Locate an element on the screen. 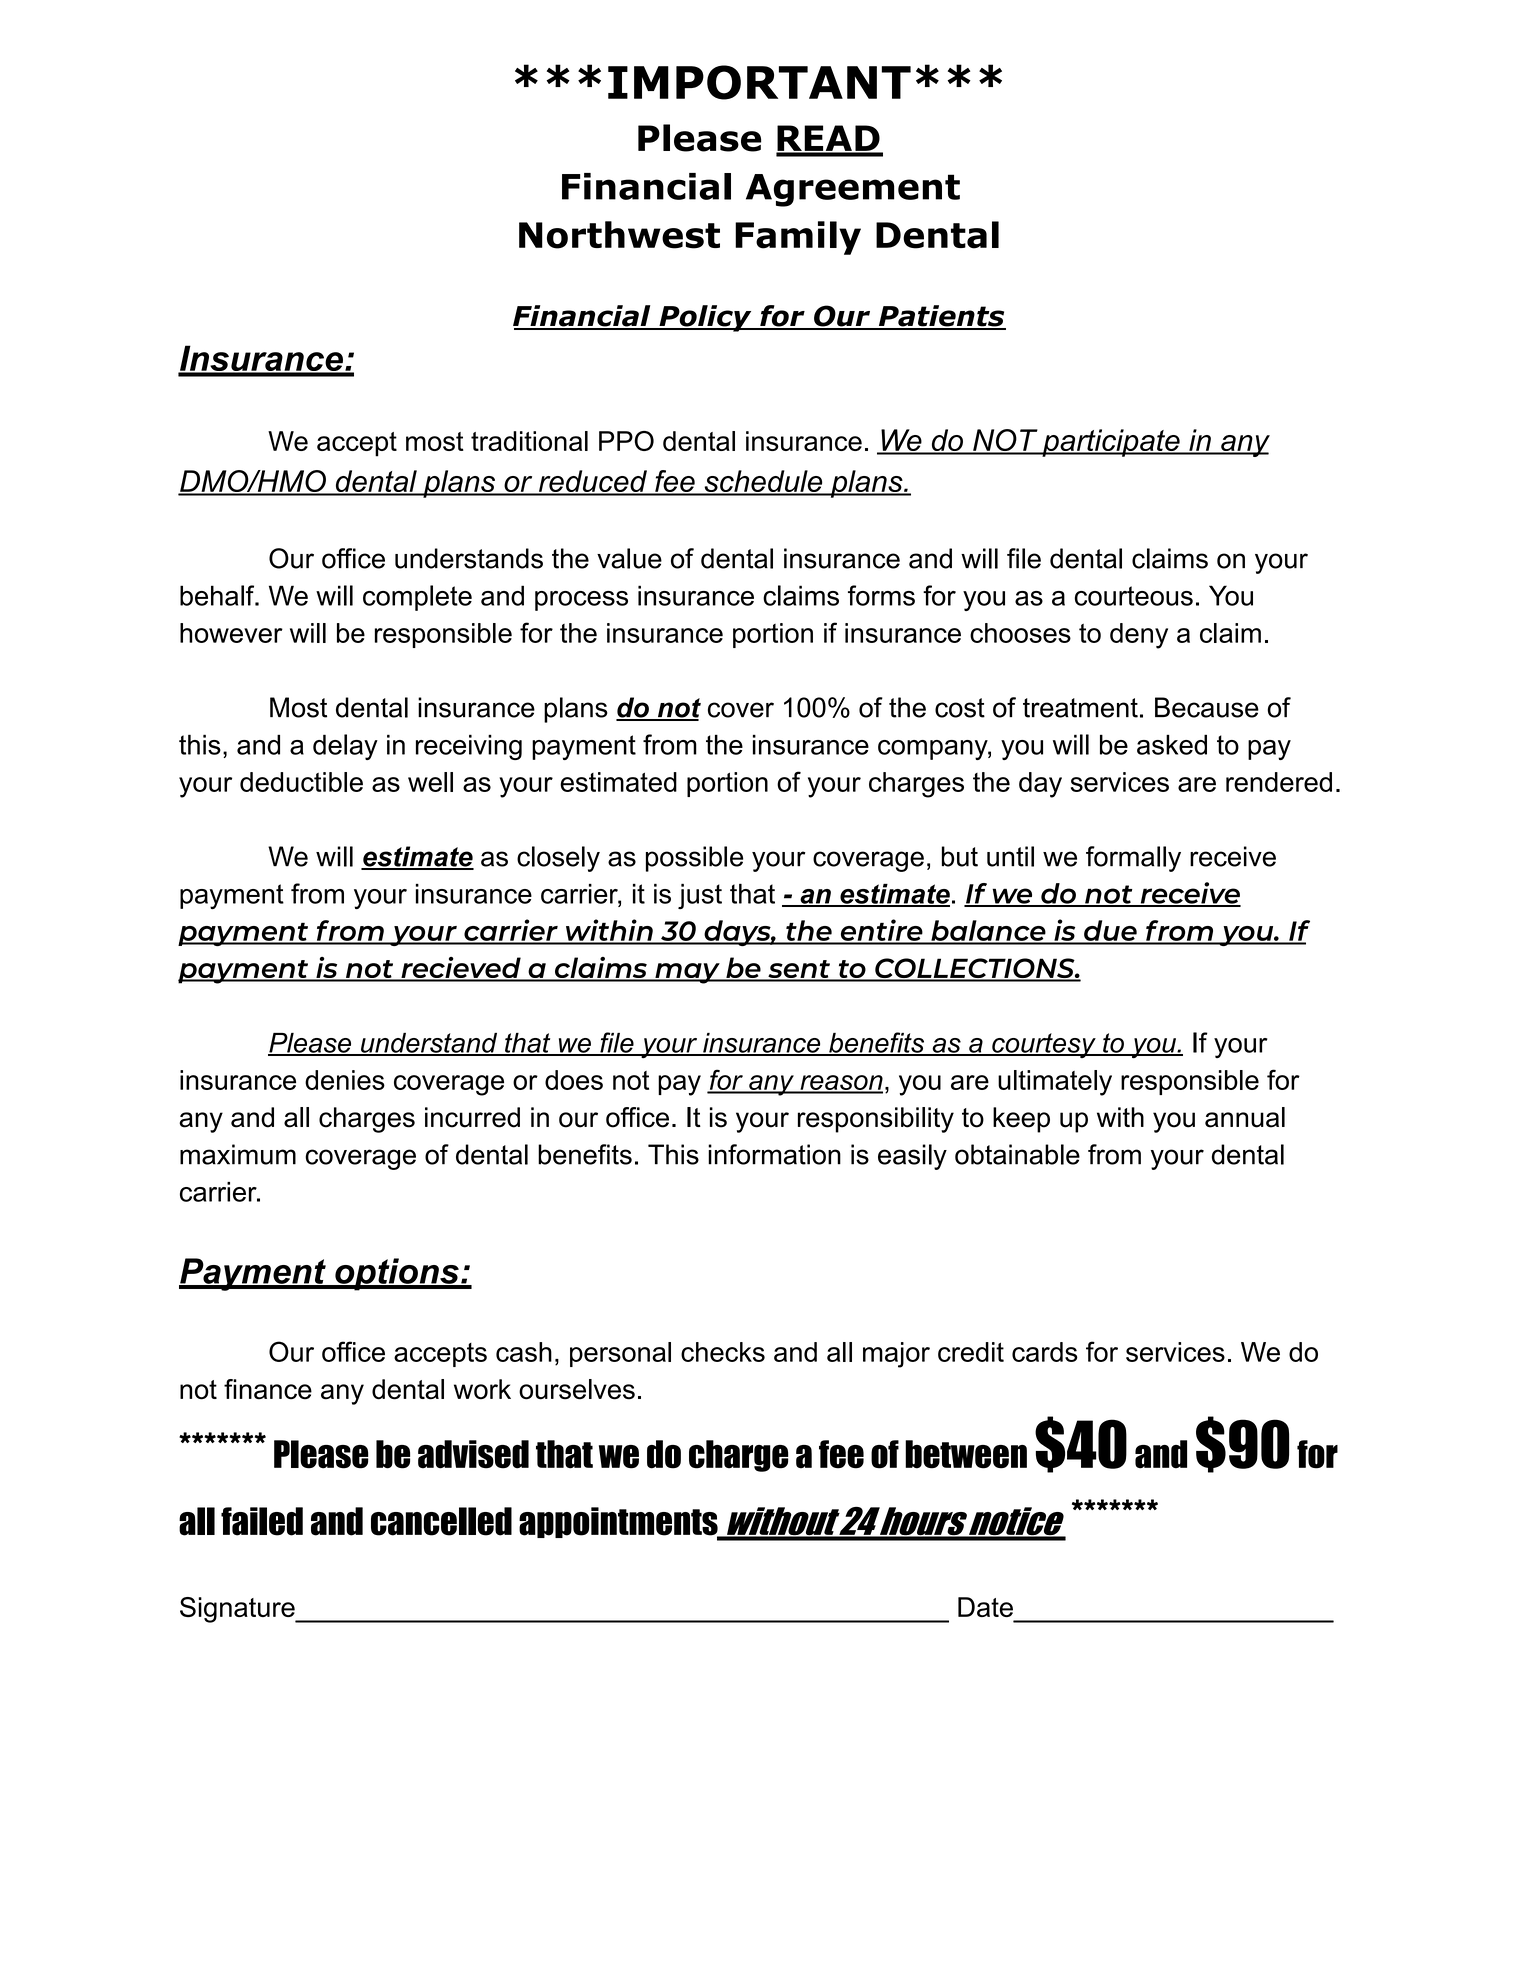 Image resolution: width=1520 pixels, height=1967 pixels. courteous is located at coordinates (1134, 596).
